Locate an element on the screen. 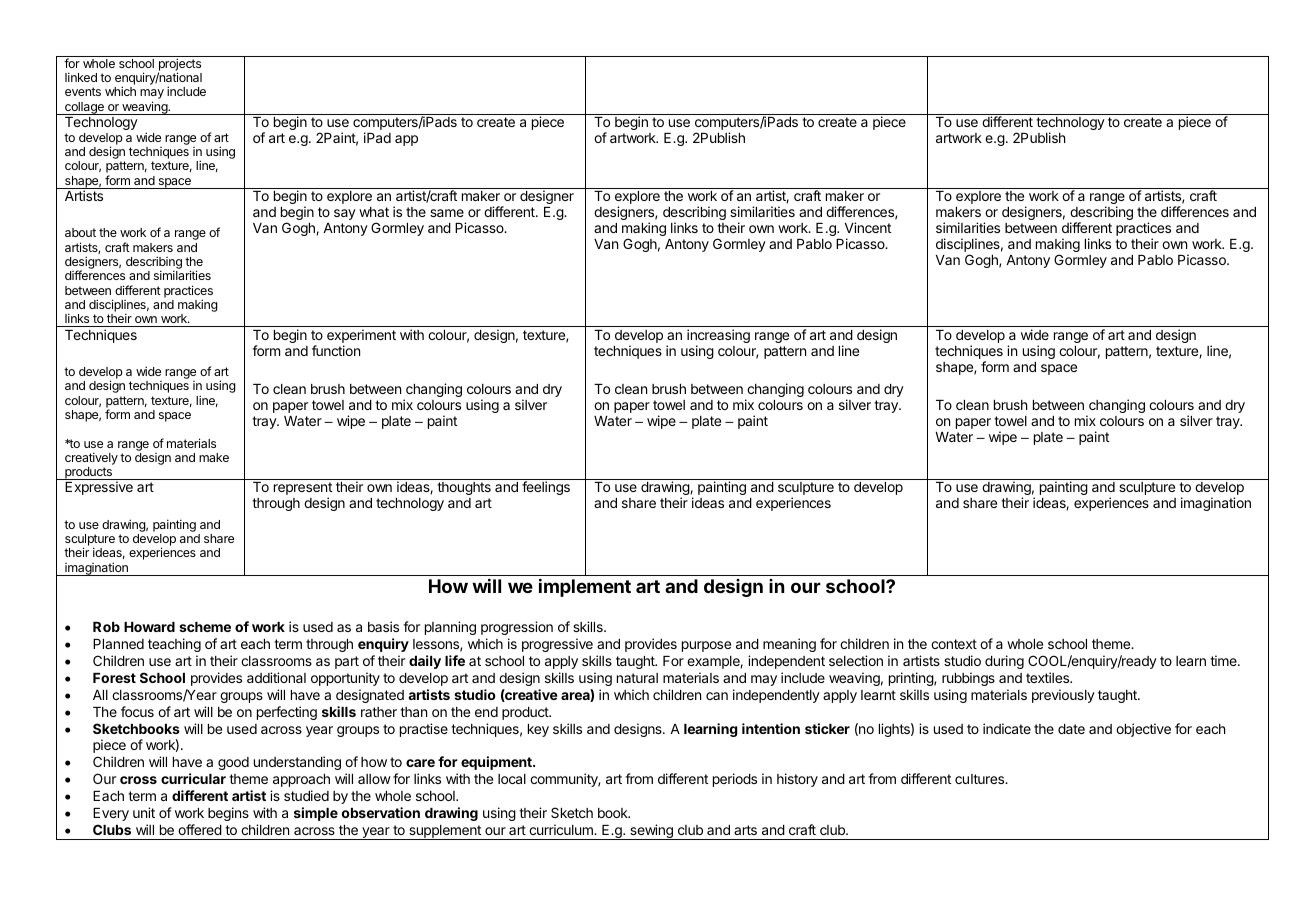 This screenshot has height=924, width=1308. feelings is located at coordinates (546, 488).
